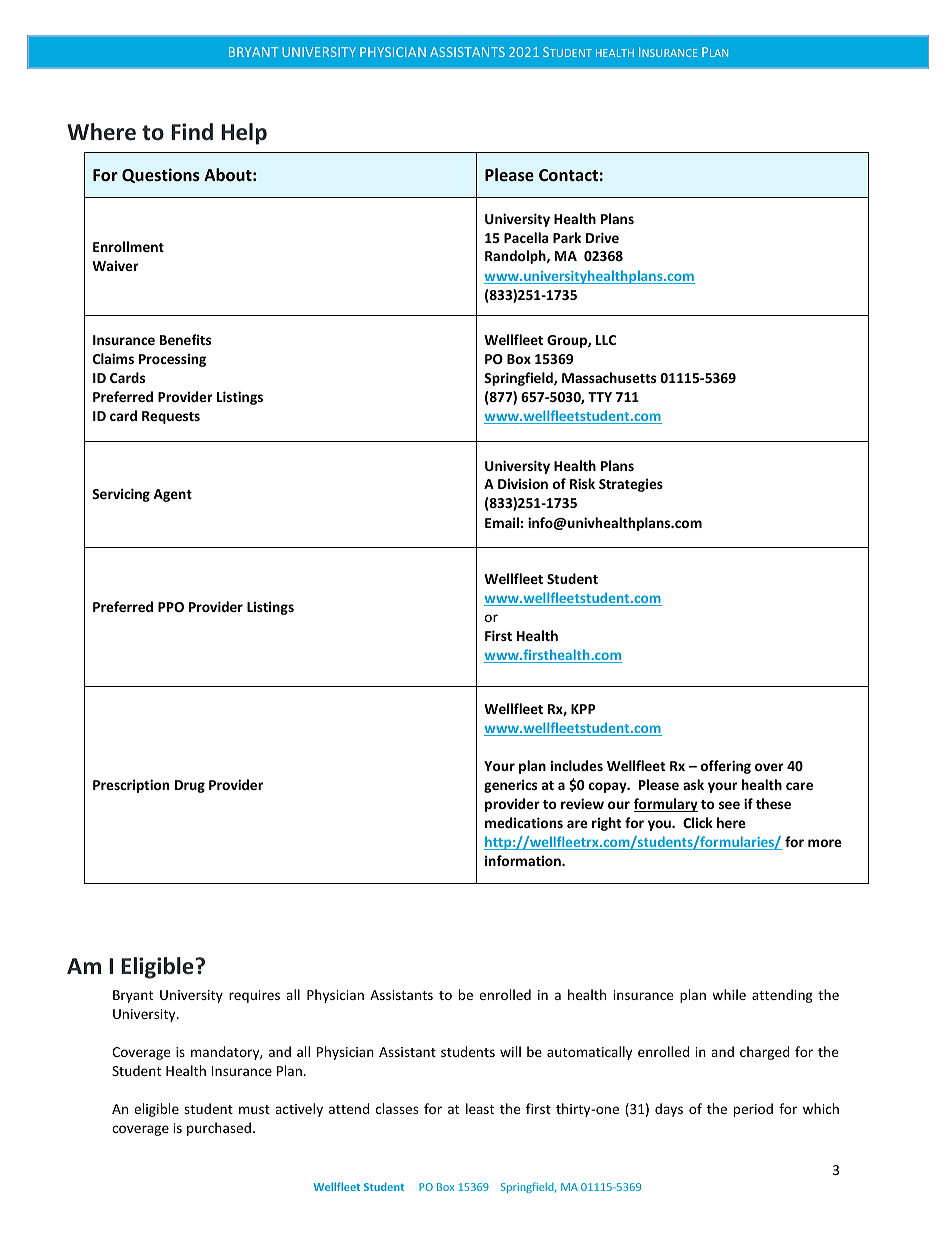  What do you see at coordinates (219, 1129) in the screenshot?
I see `purchased` at bounding box center [219, 1129].
